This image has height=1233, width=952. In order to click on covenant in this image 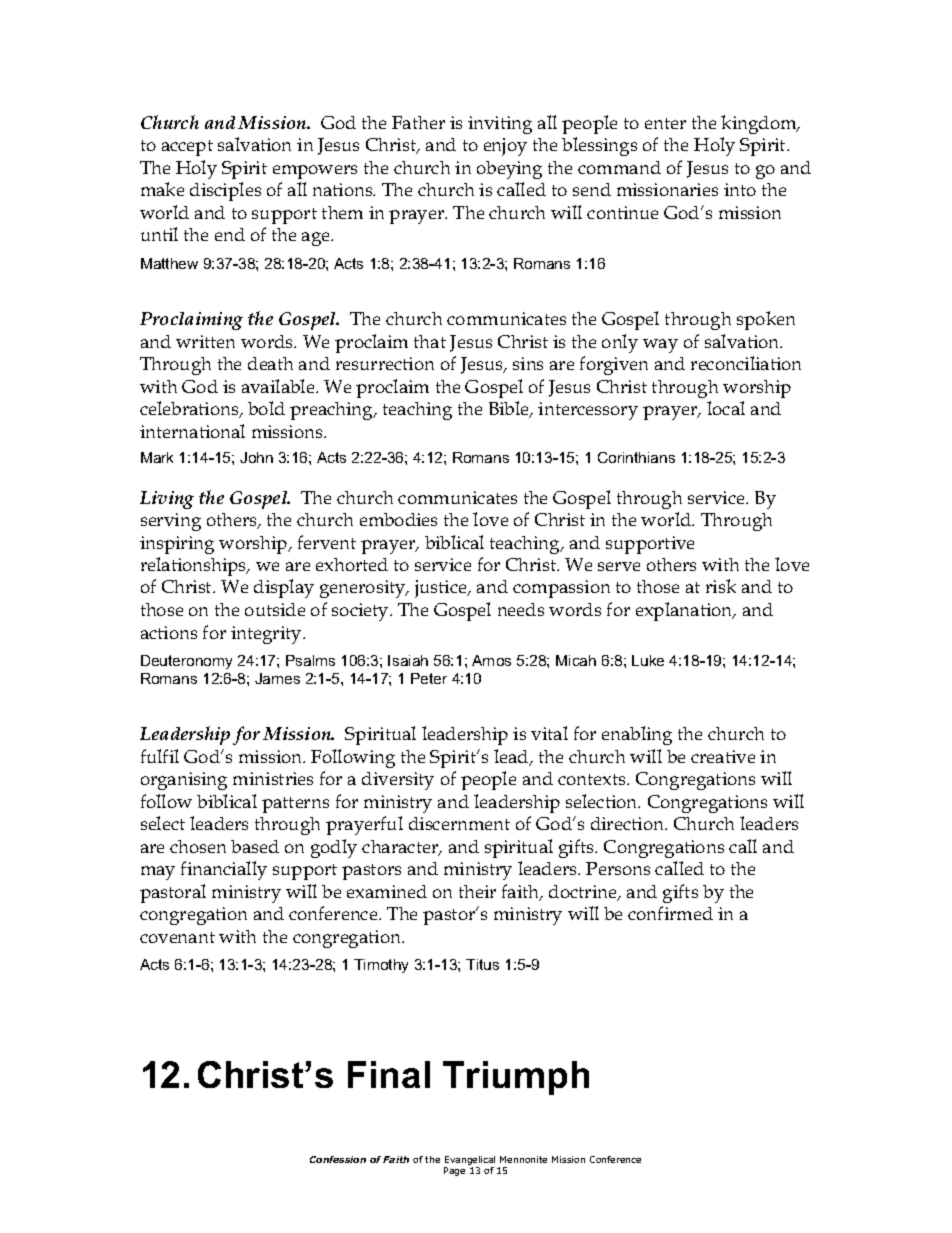, I will do `click(177, 937)`.
